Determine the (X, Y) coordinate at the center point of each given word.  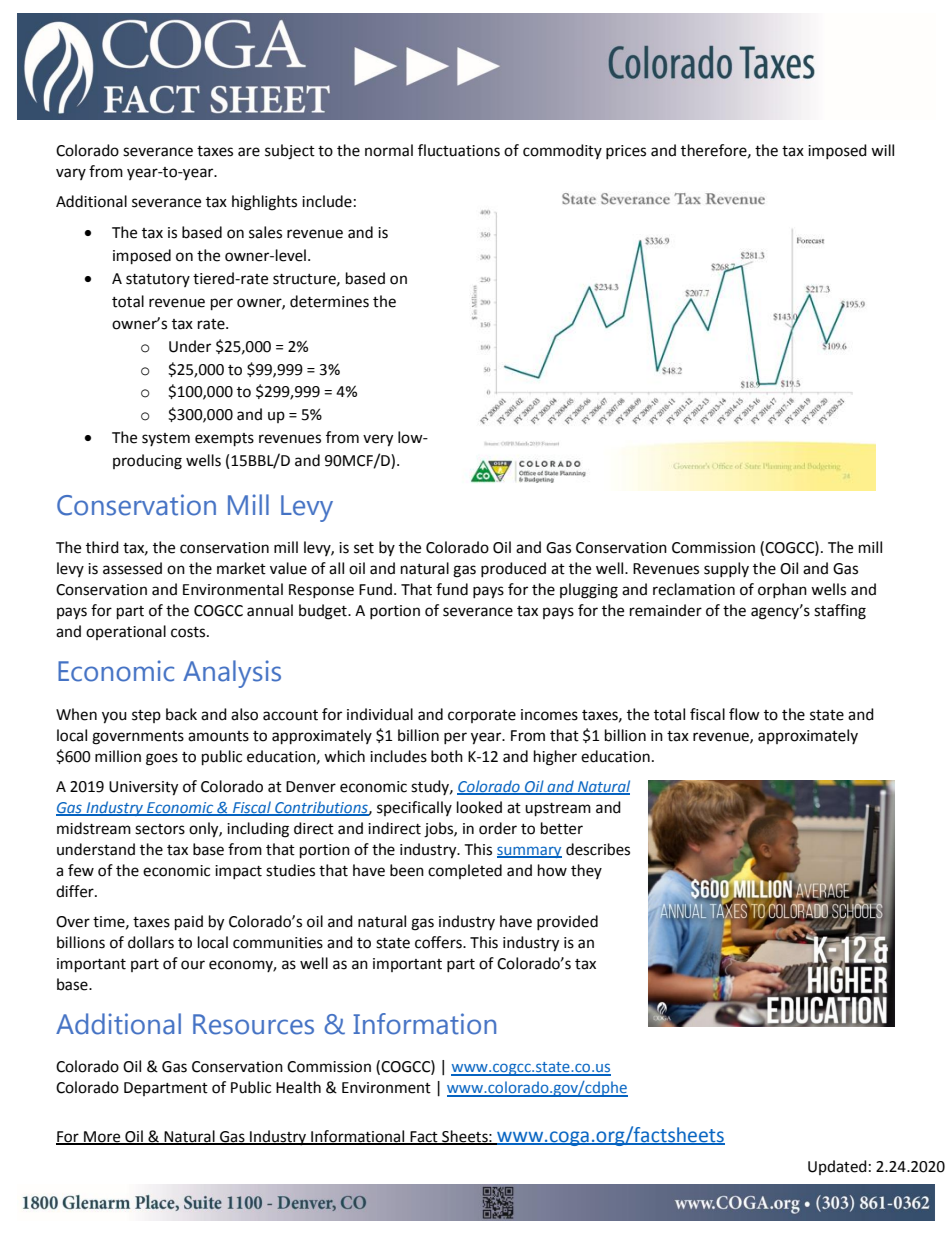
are (249, 152)
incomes (549, 715)
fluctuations (459, 150)
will (882, 150)
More (102, 1137)
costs (189, 632)
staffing (840, 612)
